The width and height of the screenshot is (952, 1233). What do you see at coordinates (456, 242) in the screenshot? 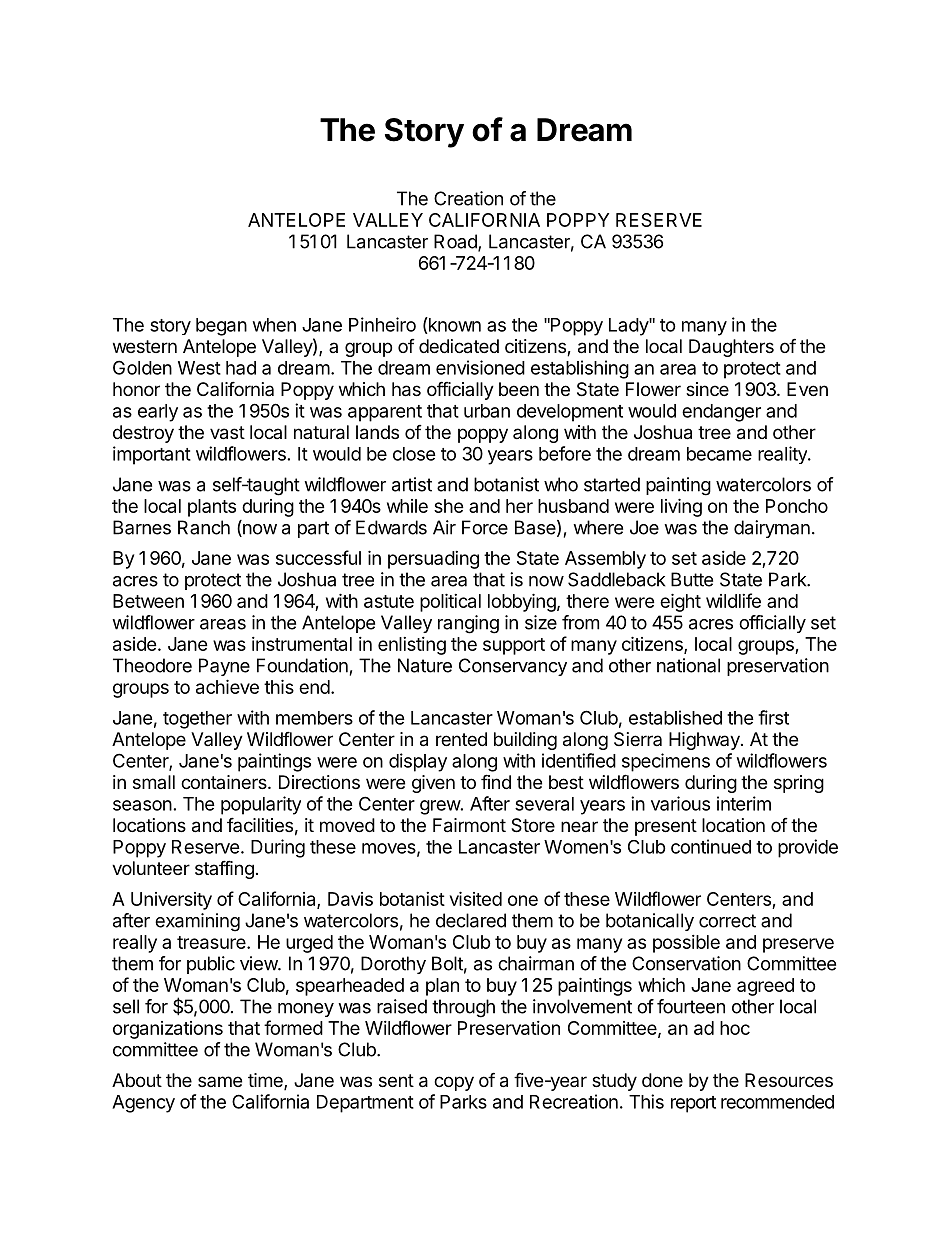
I see `Road` at bounding box center [456, 242].
